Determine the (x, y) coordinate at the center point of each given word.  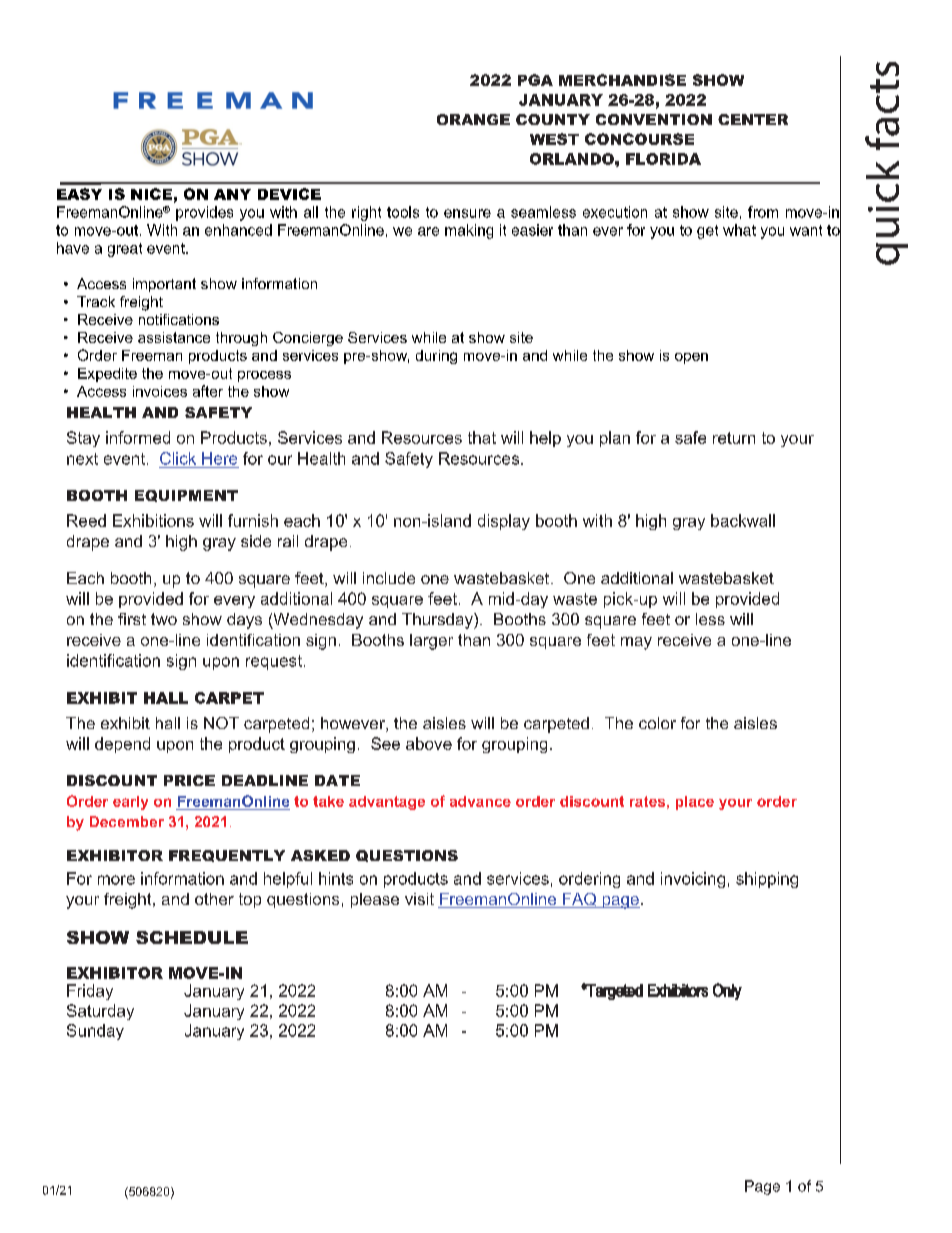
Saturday (100, 1012)
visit (419, 899)
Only (727, 991)
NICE (151, 194)
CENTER (753, 119)
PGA (535, 80)
